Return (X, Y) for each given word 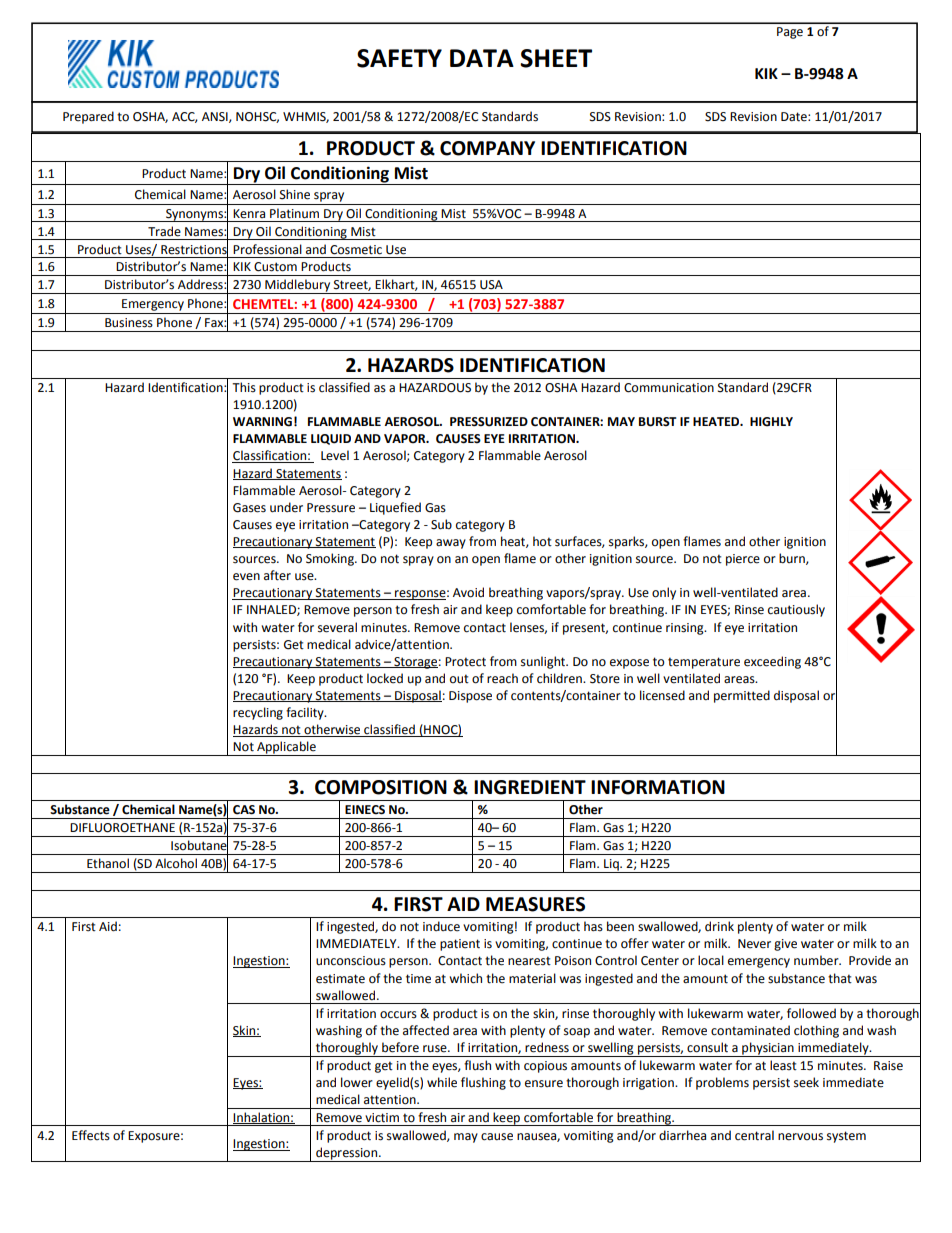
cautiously (796, 610)
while (442, 1082)
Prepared (88, 117)
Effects (91, 1135)
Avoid (468, 592)
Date (795, 117)
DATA (482, 58)
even (246, 577)
